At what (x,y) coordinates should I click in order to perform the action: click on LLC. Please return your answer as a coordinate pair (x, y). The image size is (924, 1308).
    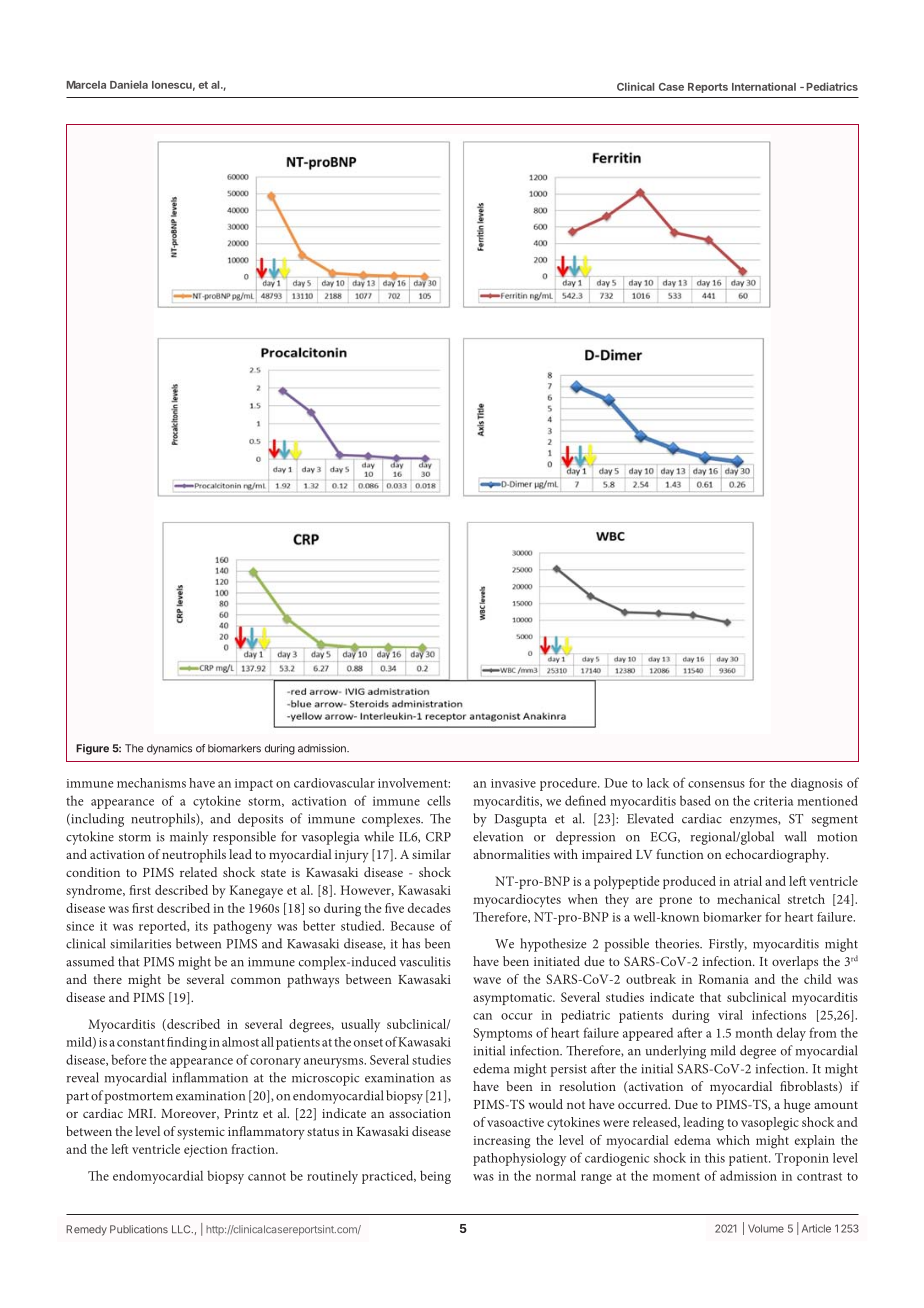
    Looking at the image, I should click on (182, 1229).
